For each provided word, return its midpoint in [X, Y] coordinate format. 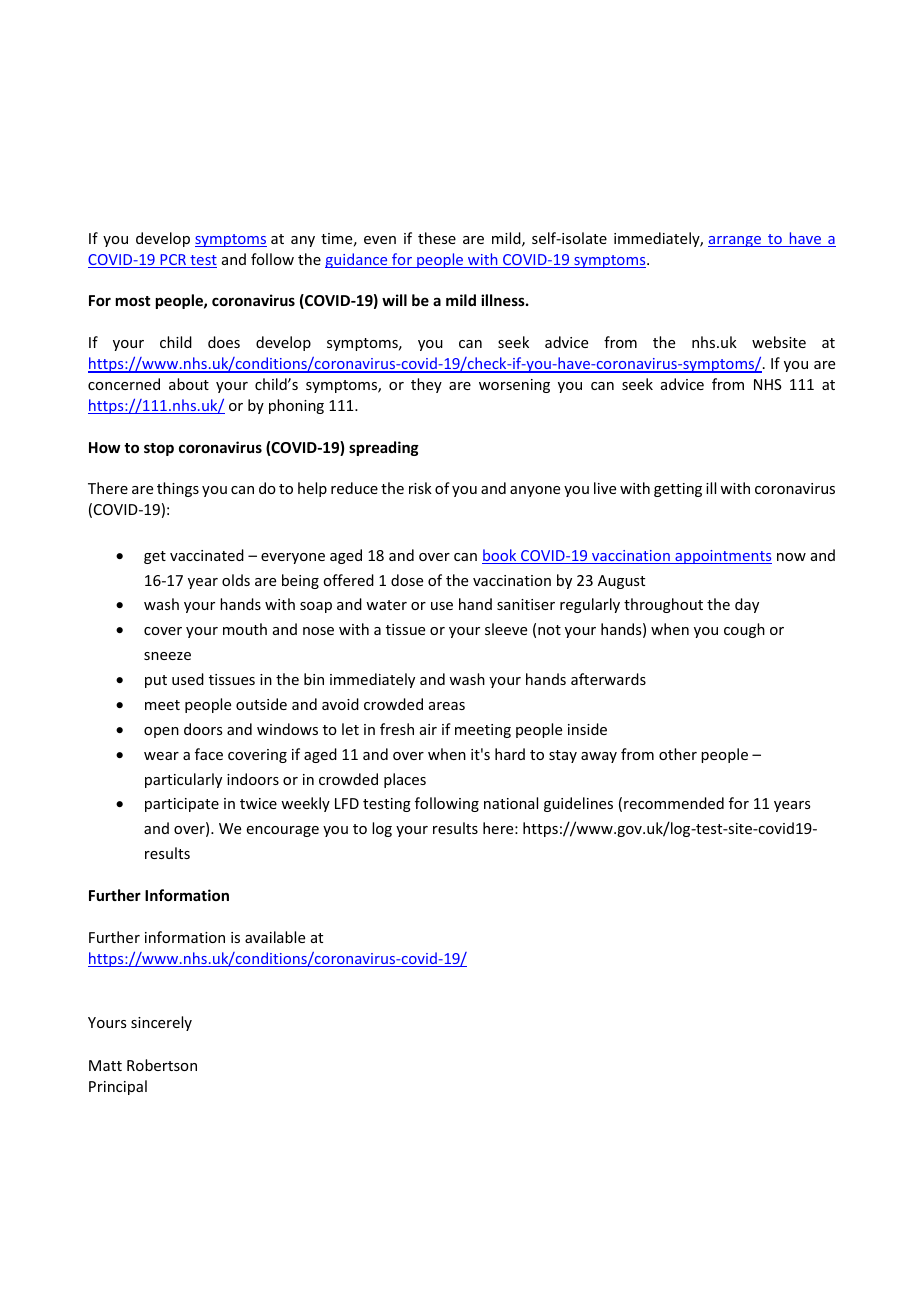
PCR [173, 261]
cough [744, 630]
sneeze [167, 656]
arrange [736, 241]
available [275, 937]
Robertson [162, 1065]
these [437, 238]
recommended [674, 803]
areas [447, 706]
